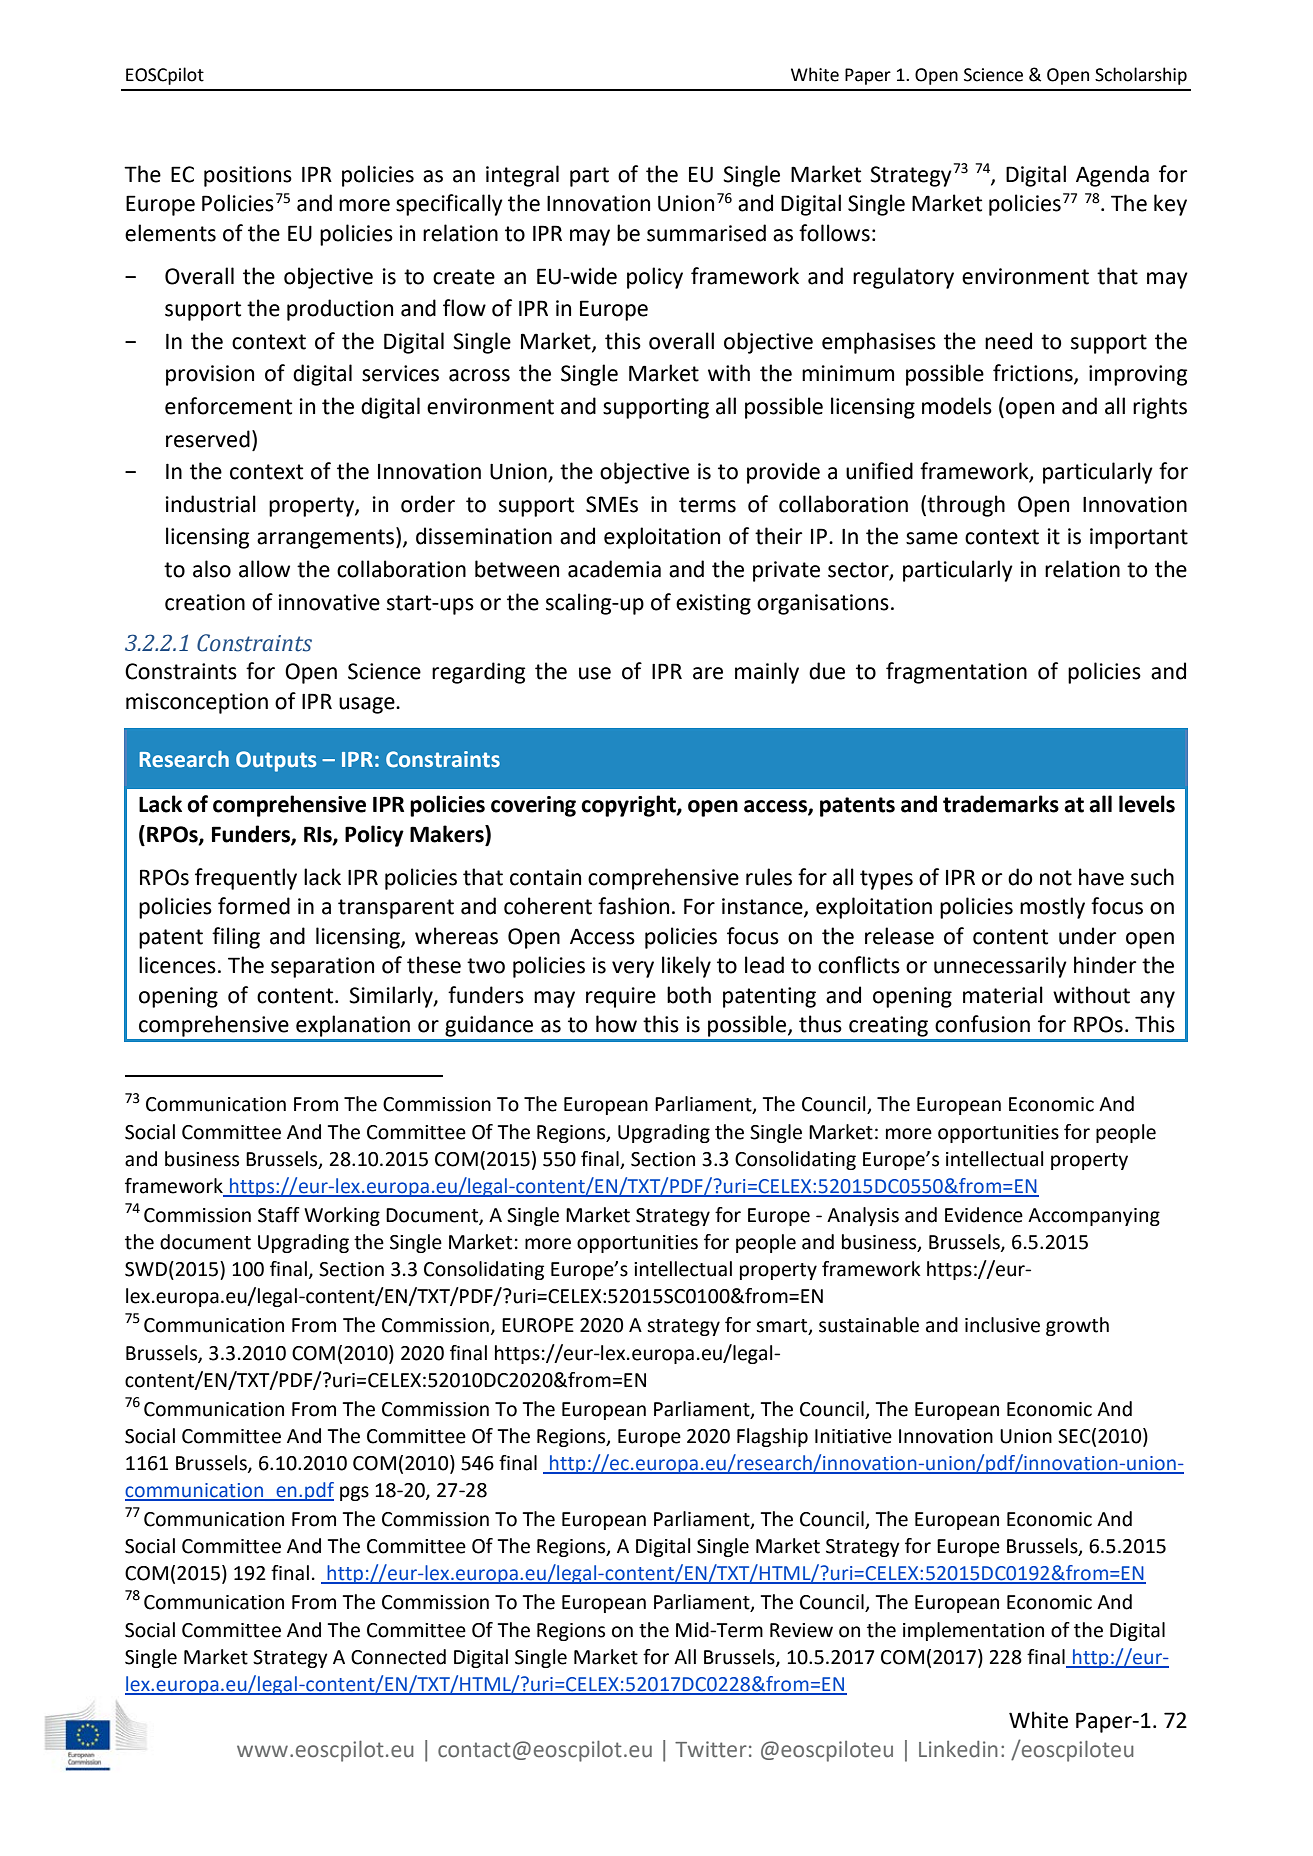  I want to click on summarised, so click(706, 233).
